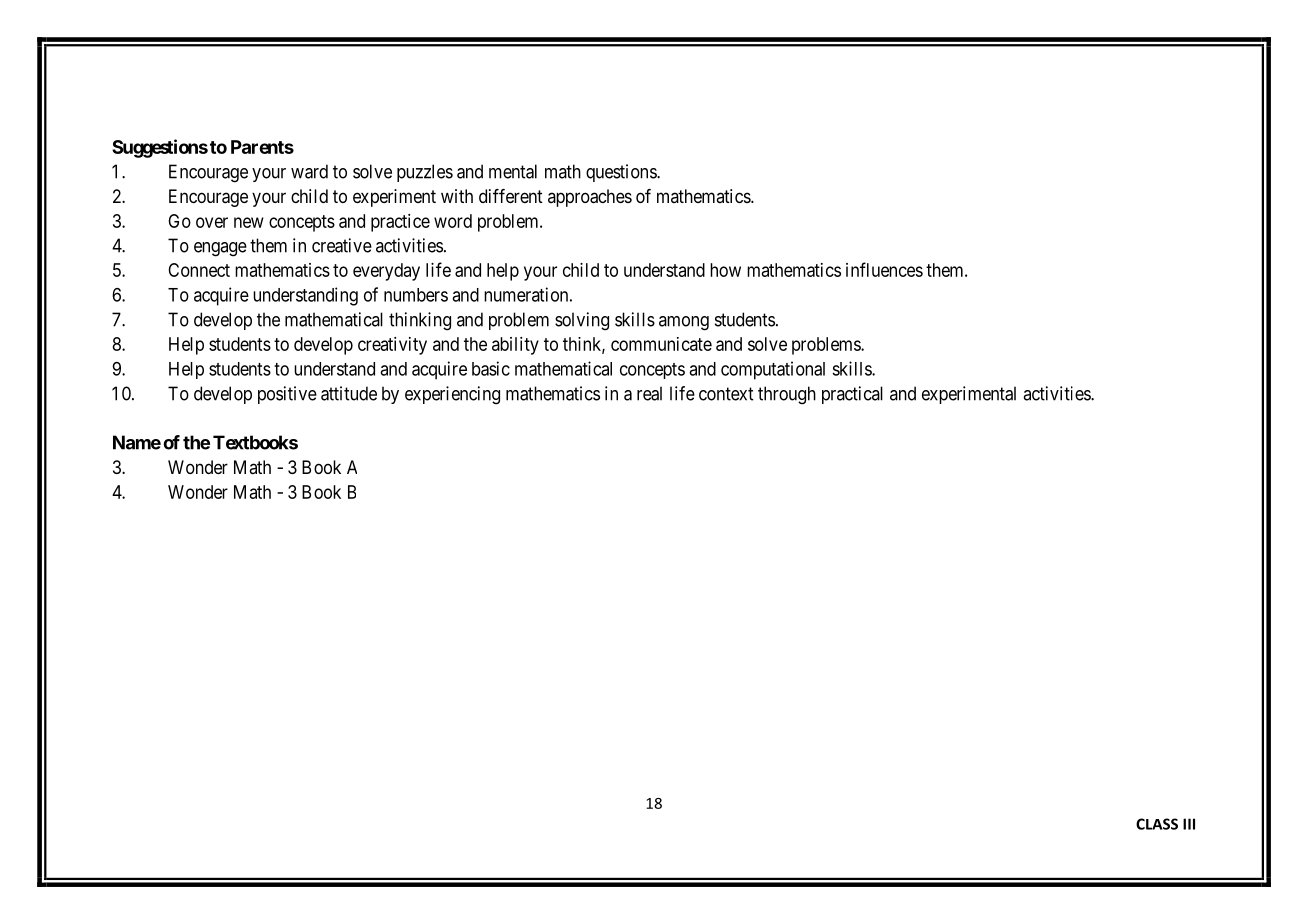  What do you see at coordinates (787, 395) in the document?
I see `through` at bounding box center [787, 395].
